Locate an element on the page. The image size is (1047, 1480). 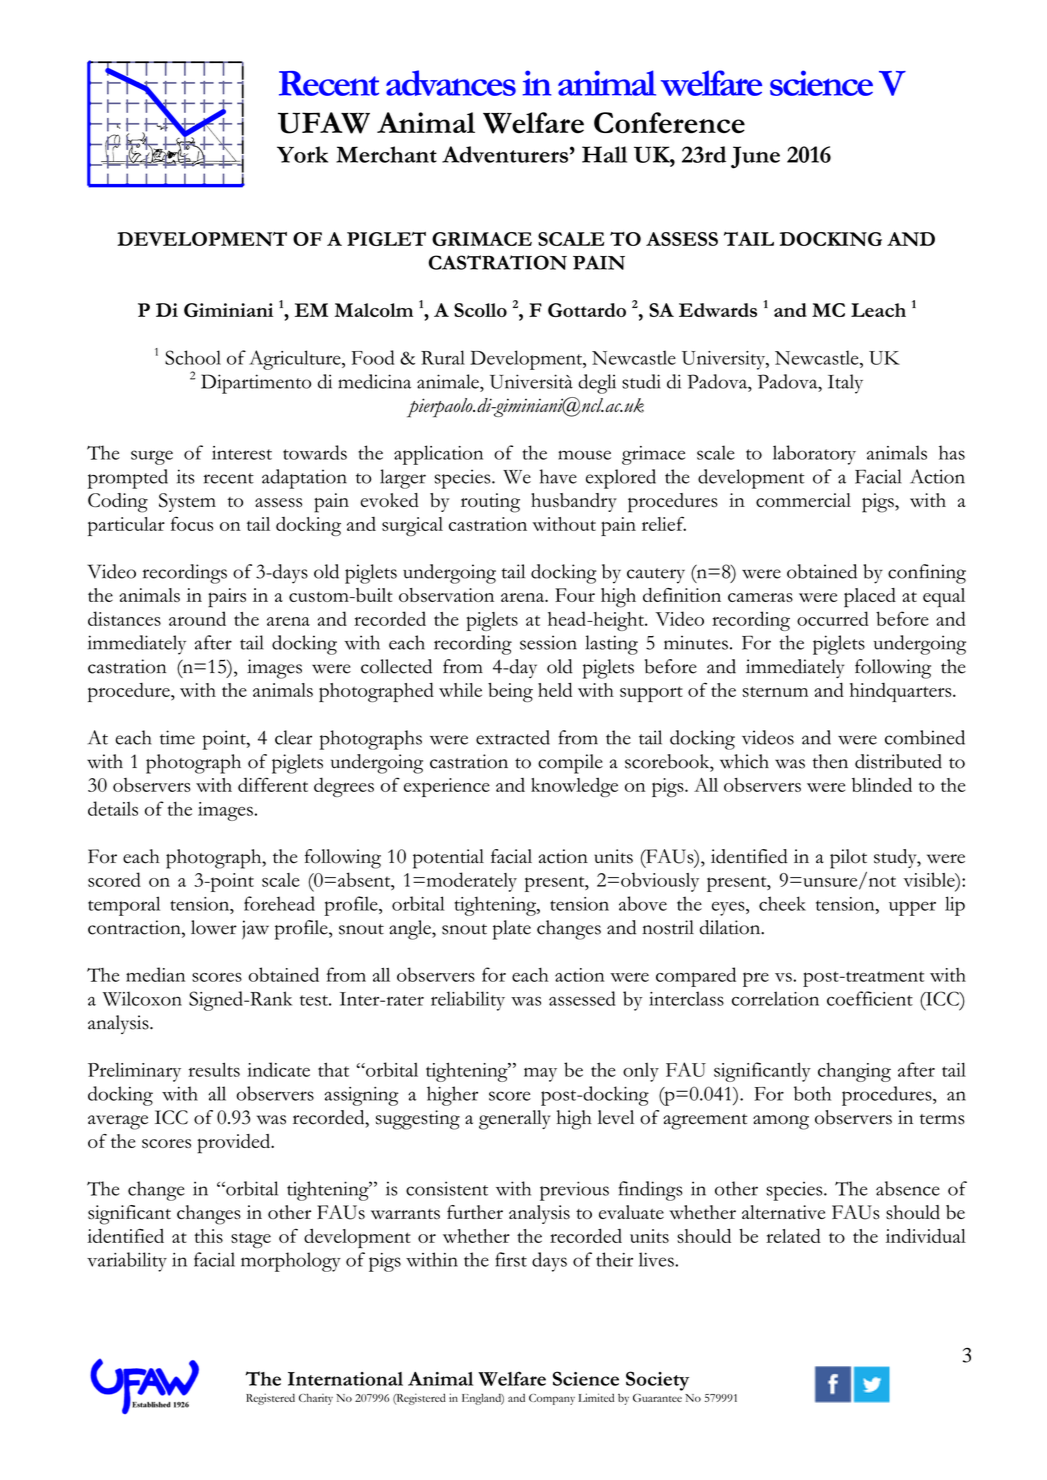
Charity is located at coordinates (316, 1399).
